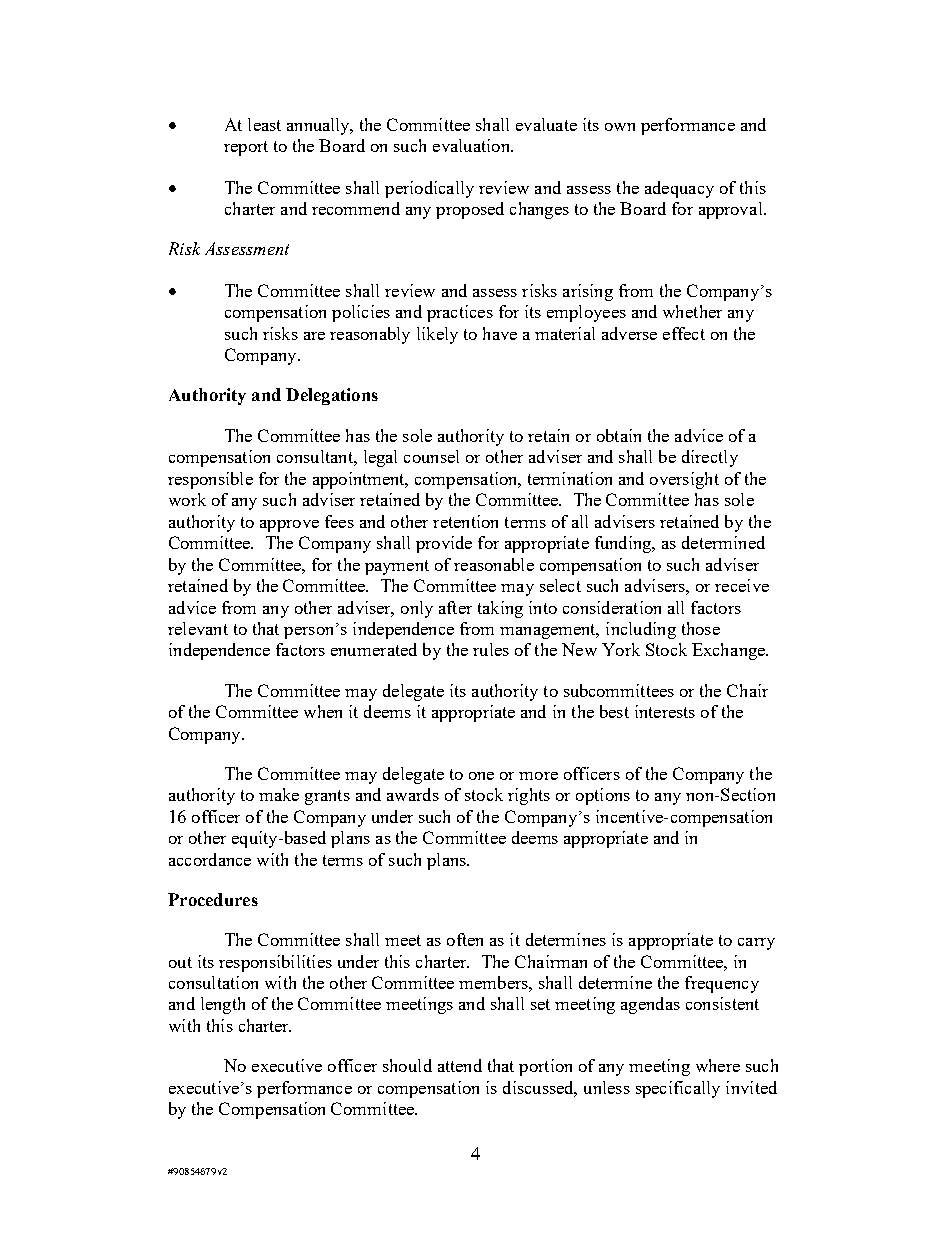  What do you see at coordinates (431, 456) in the document?
I see `counsel` at bounding box center [431, 456].
